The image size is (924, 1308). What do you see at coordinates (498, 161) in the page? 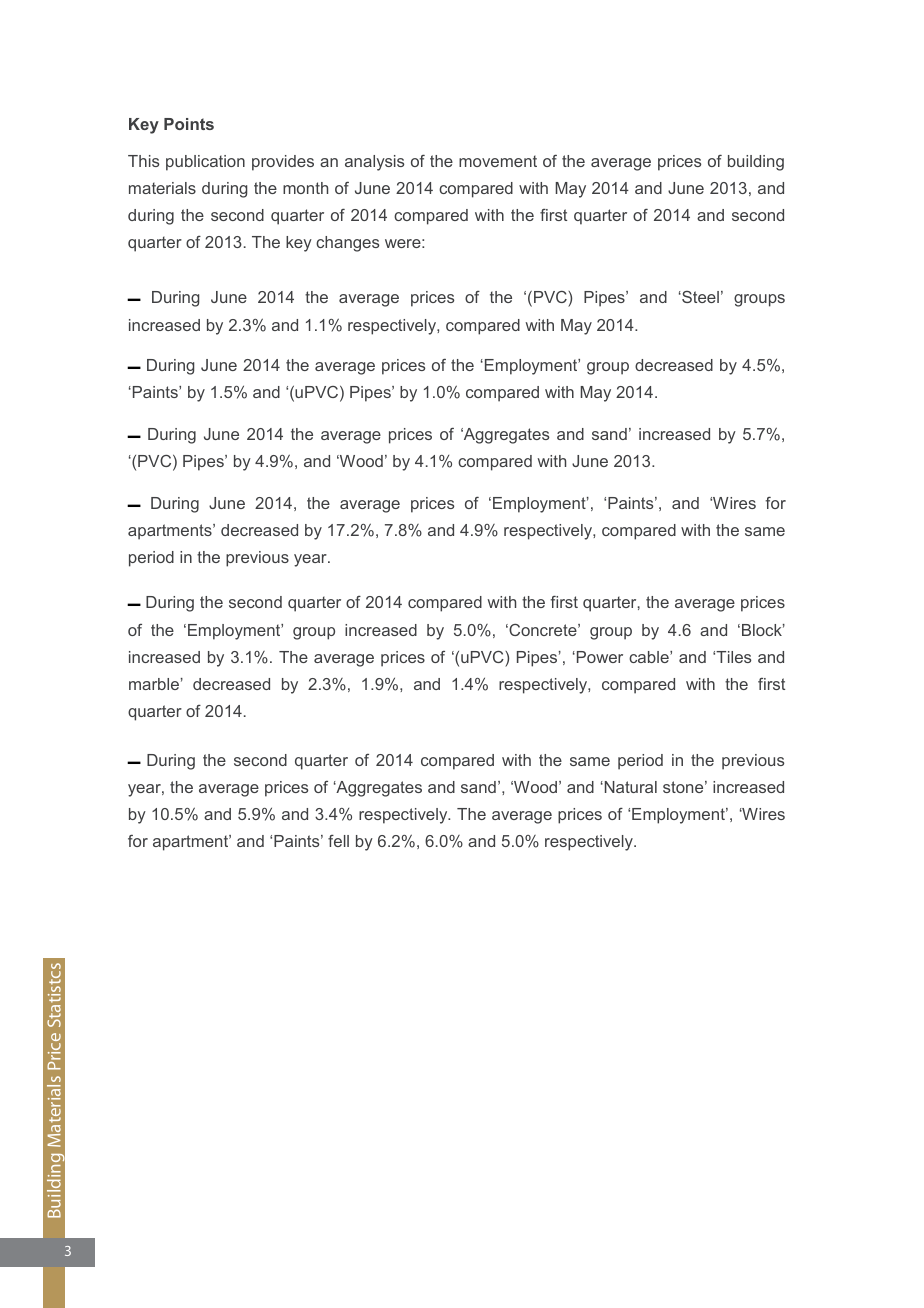
I see `movement` at bounding box center [498, 161].
